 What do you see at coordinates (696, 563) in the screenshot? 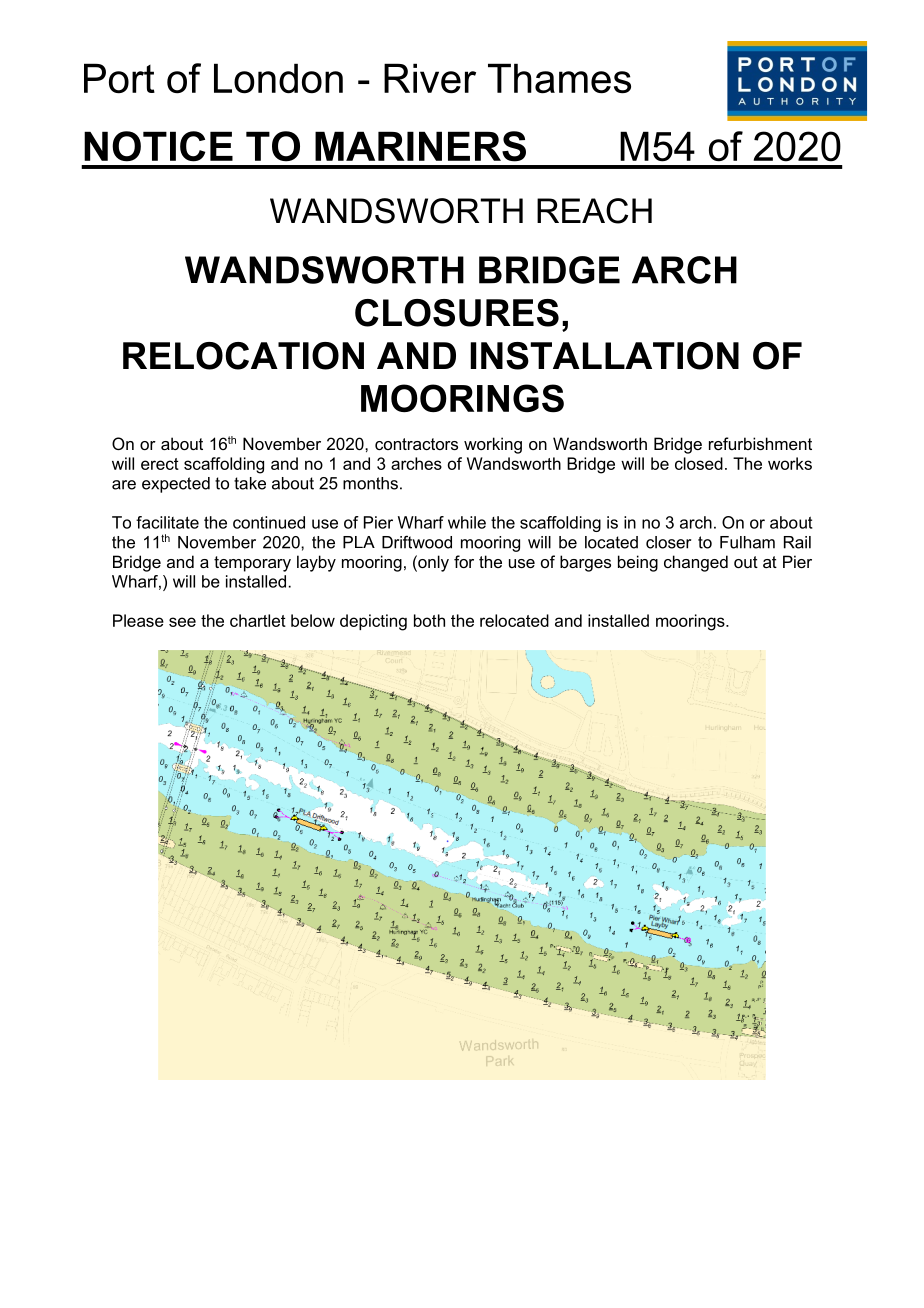
I see `changed` at bounding box center [696, 563].
